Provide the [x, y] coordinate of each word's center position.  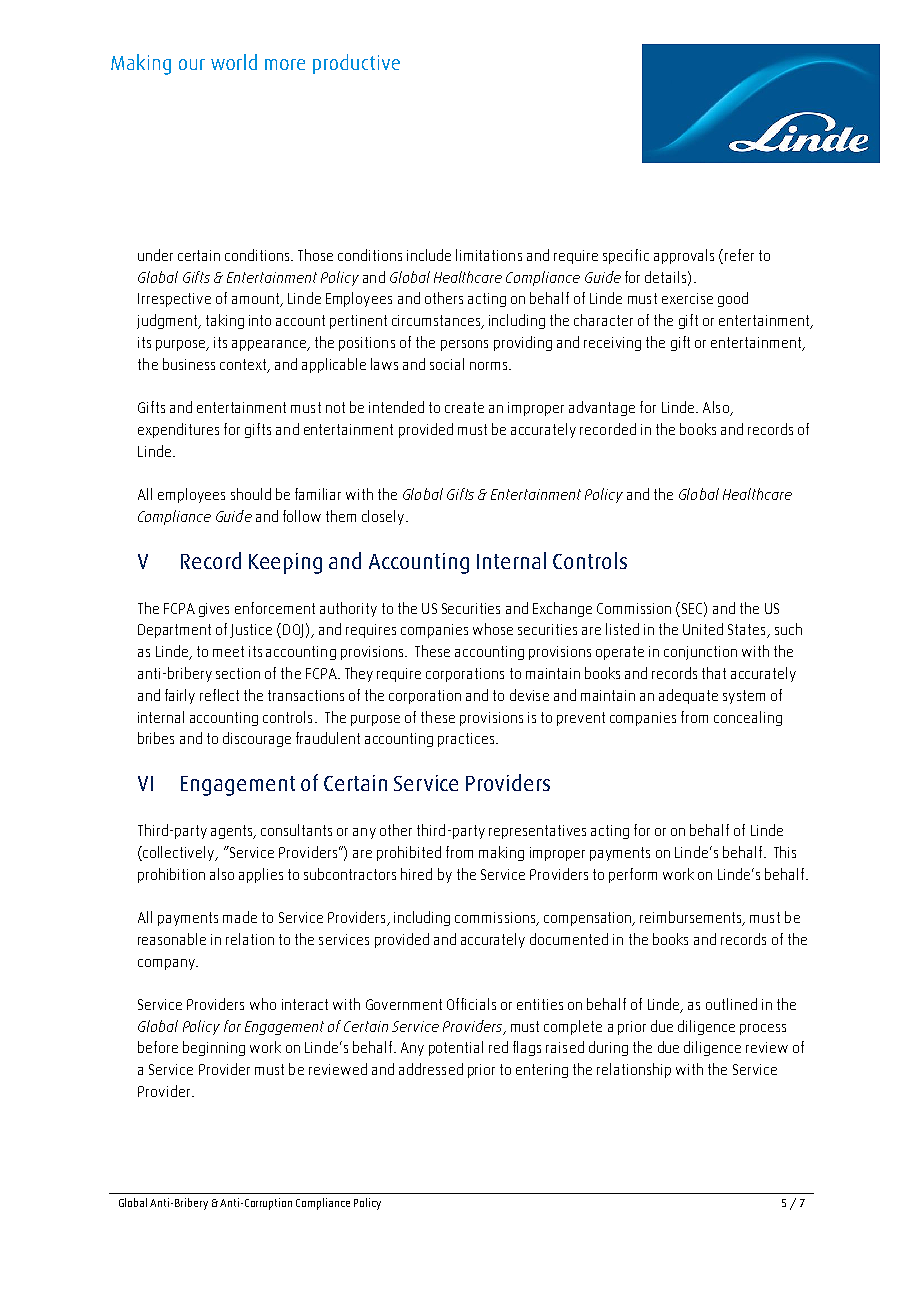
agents [233, 832]
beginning [214, 1048]
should [251, 494]
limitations [489, 255]
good [733, 299]
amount [257, 300]
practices [467, 740]
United [703, 629]
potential [456, 1048]
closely [384, 517]
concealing [748, 718]
